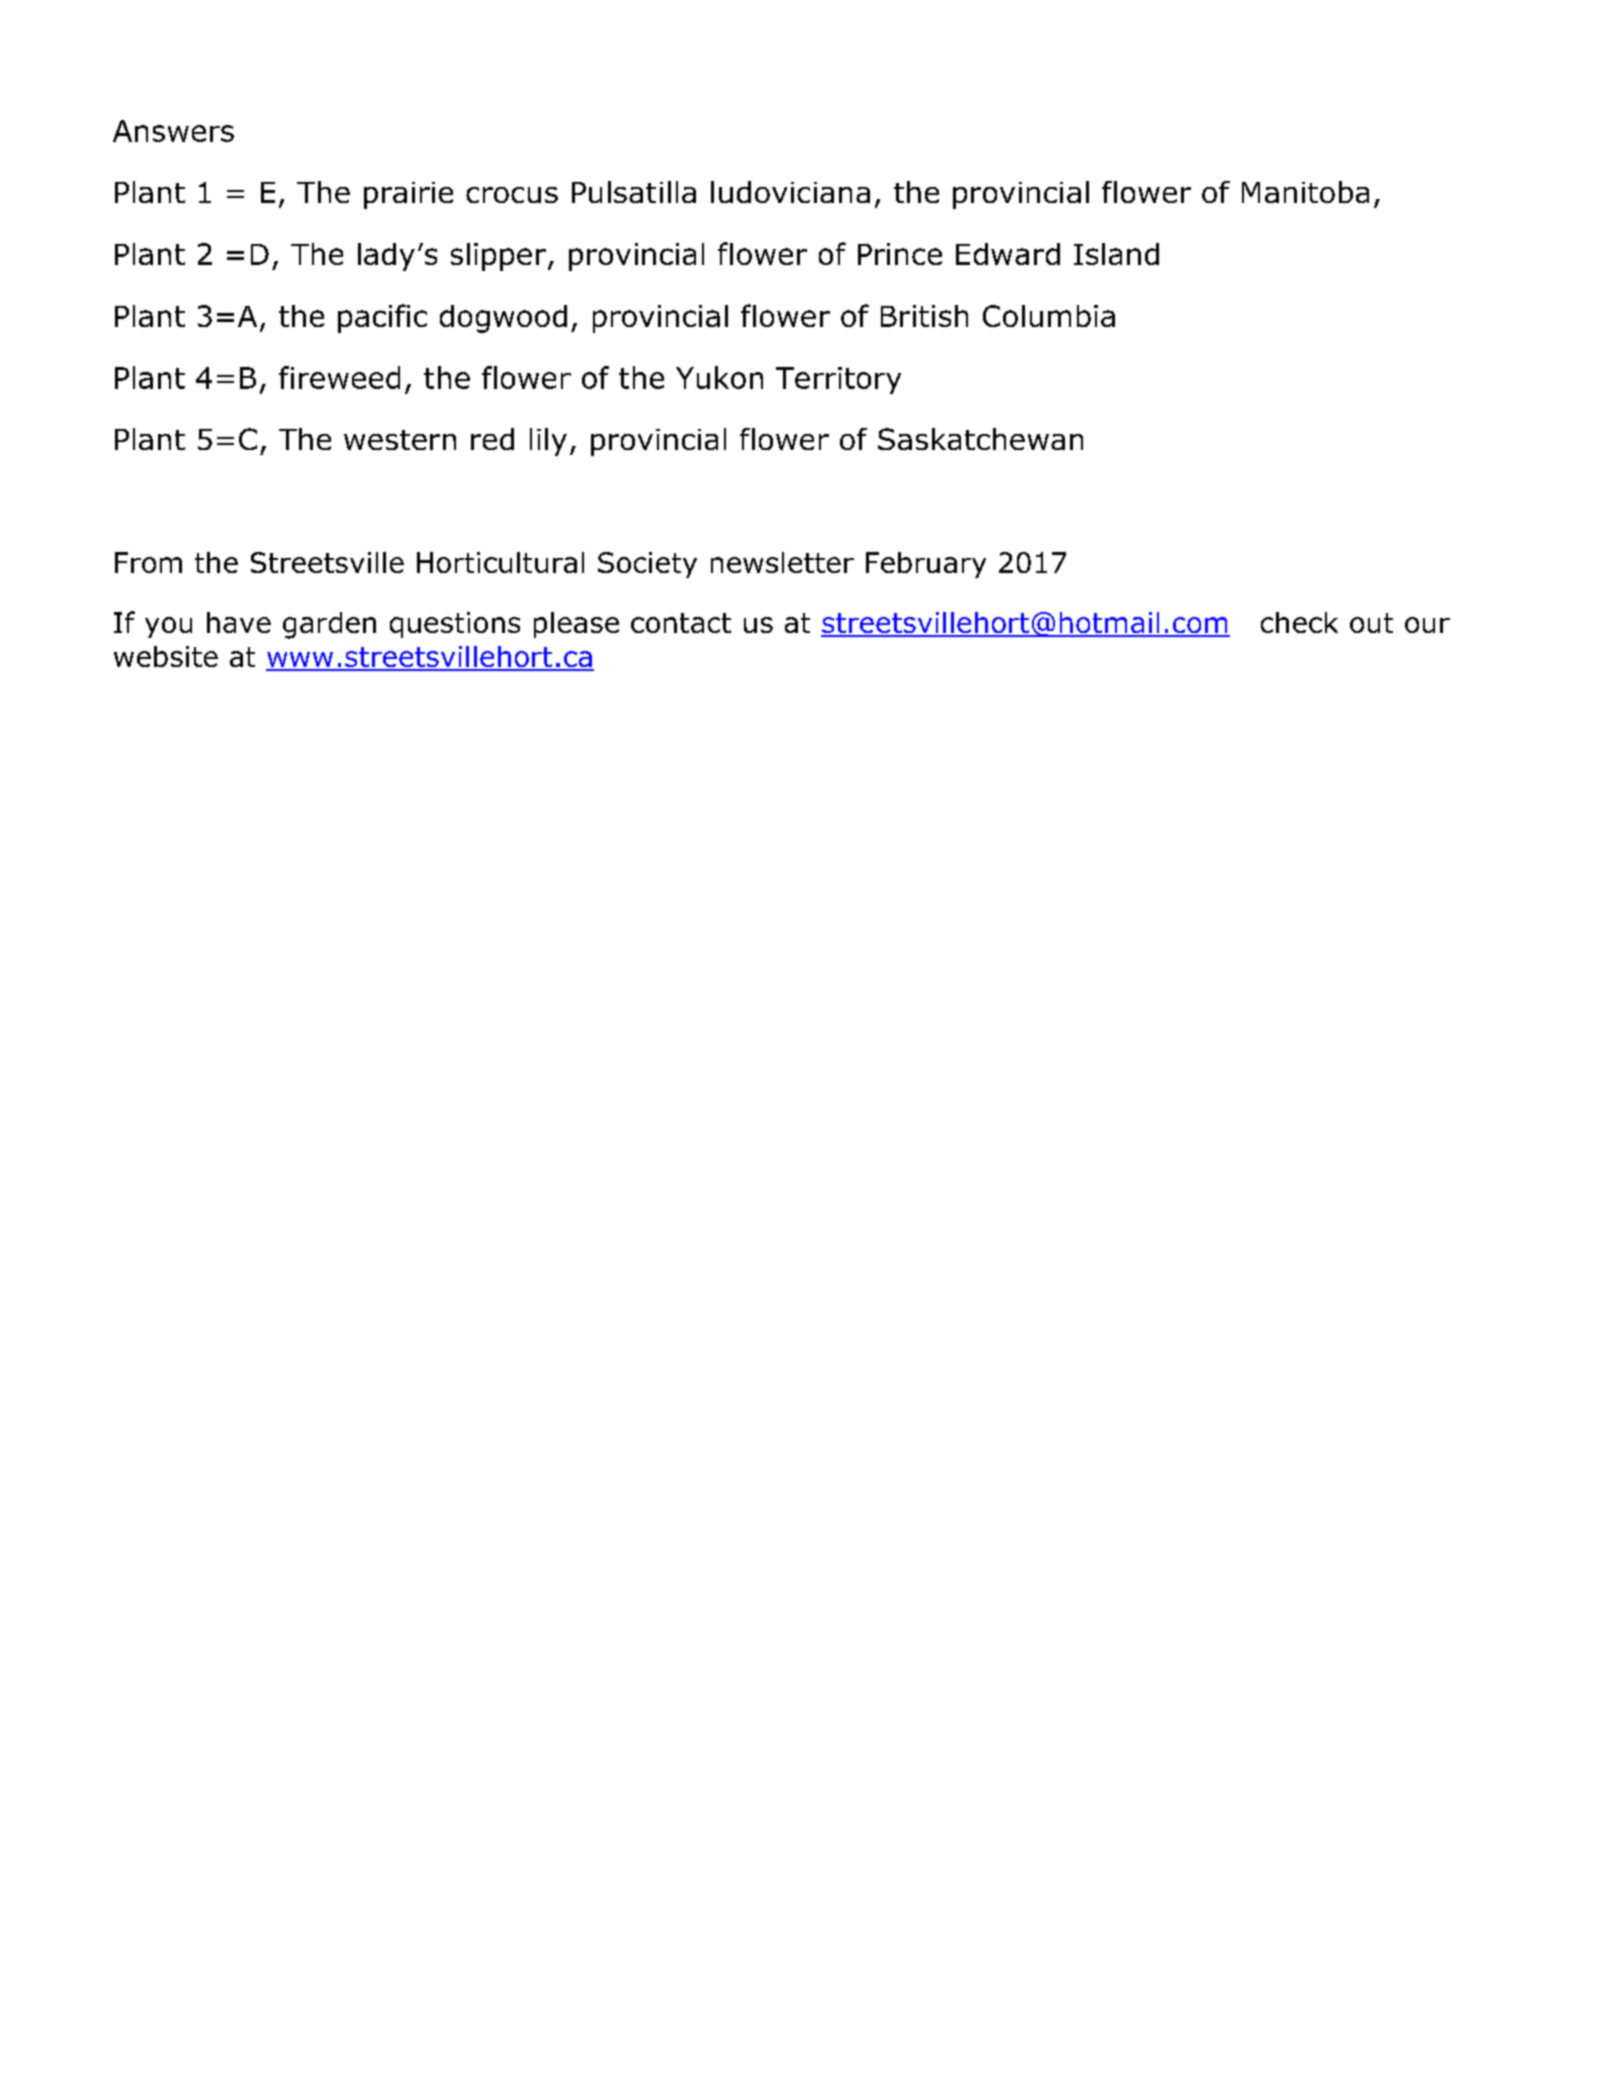  Describe the element at coordinates (1299, 622) in the screenshot. I see `check` at that location.
